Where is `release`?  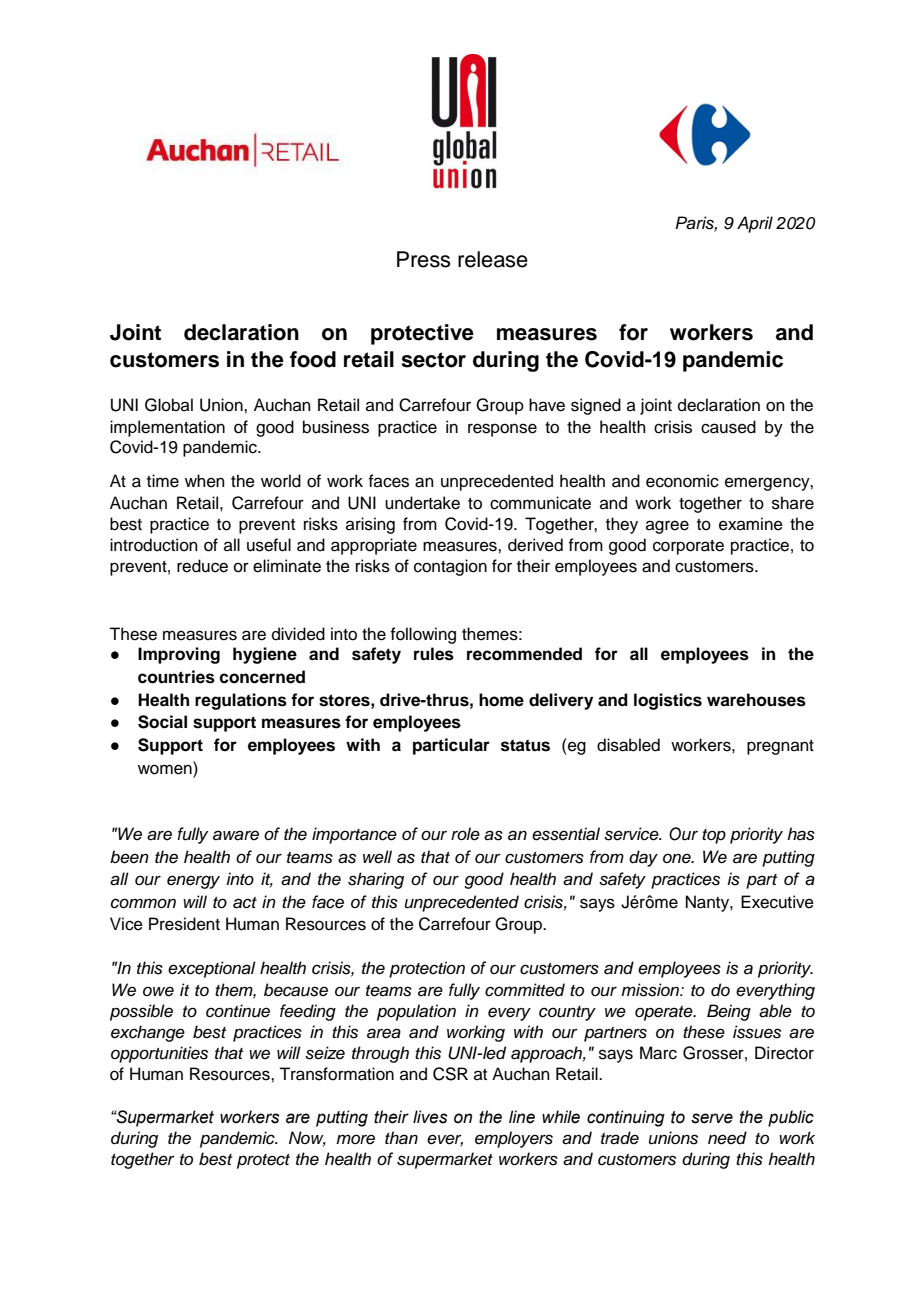
release is located at coordinates (493, 259).
